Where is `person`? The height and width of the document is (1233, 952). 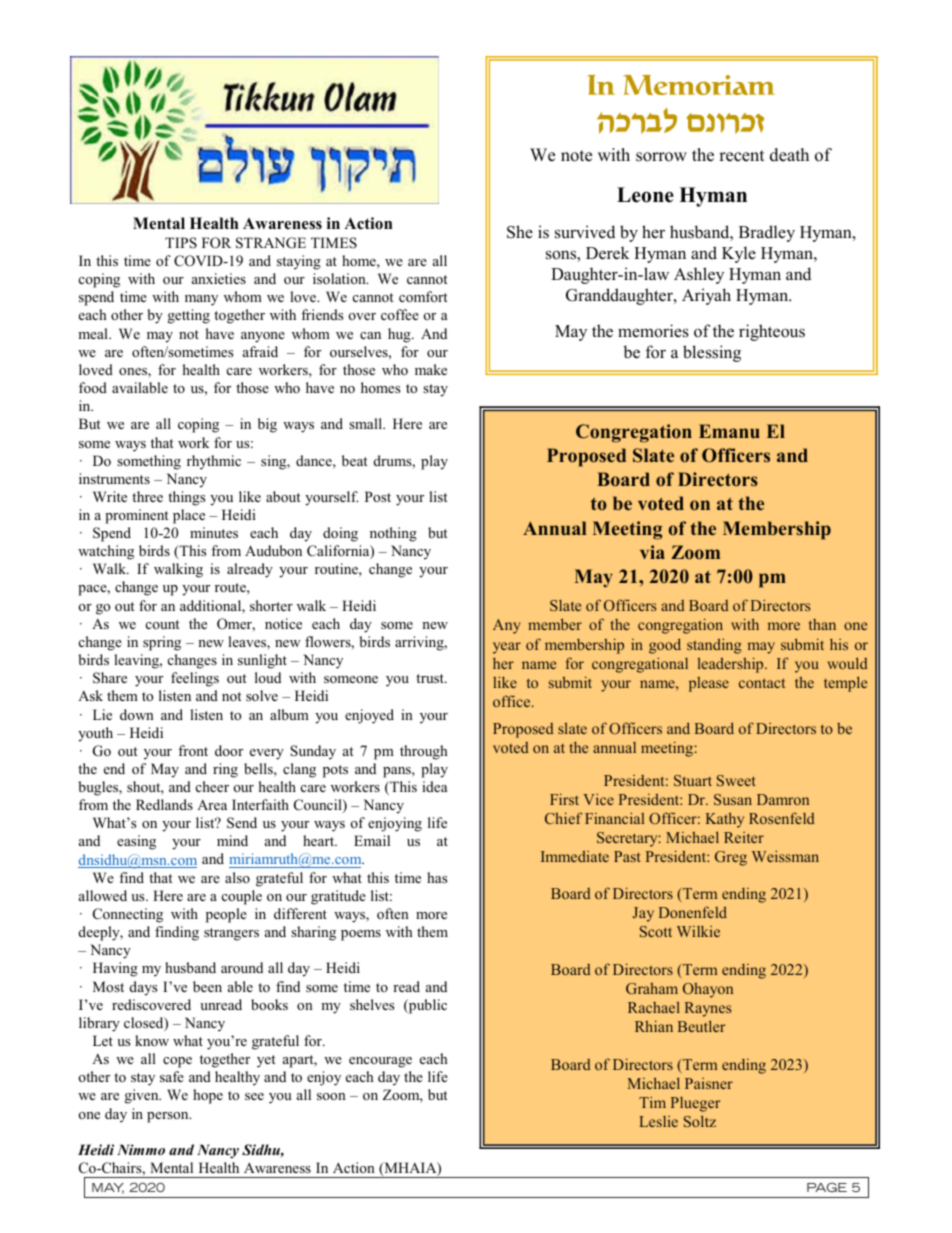
person is located at coordinates (169, 1117).
